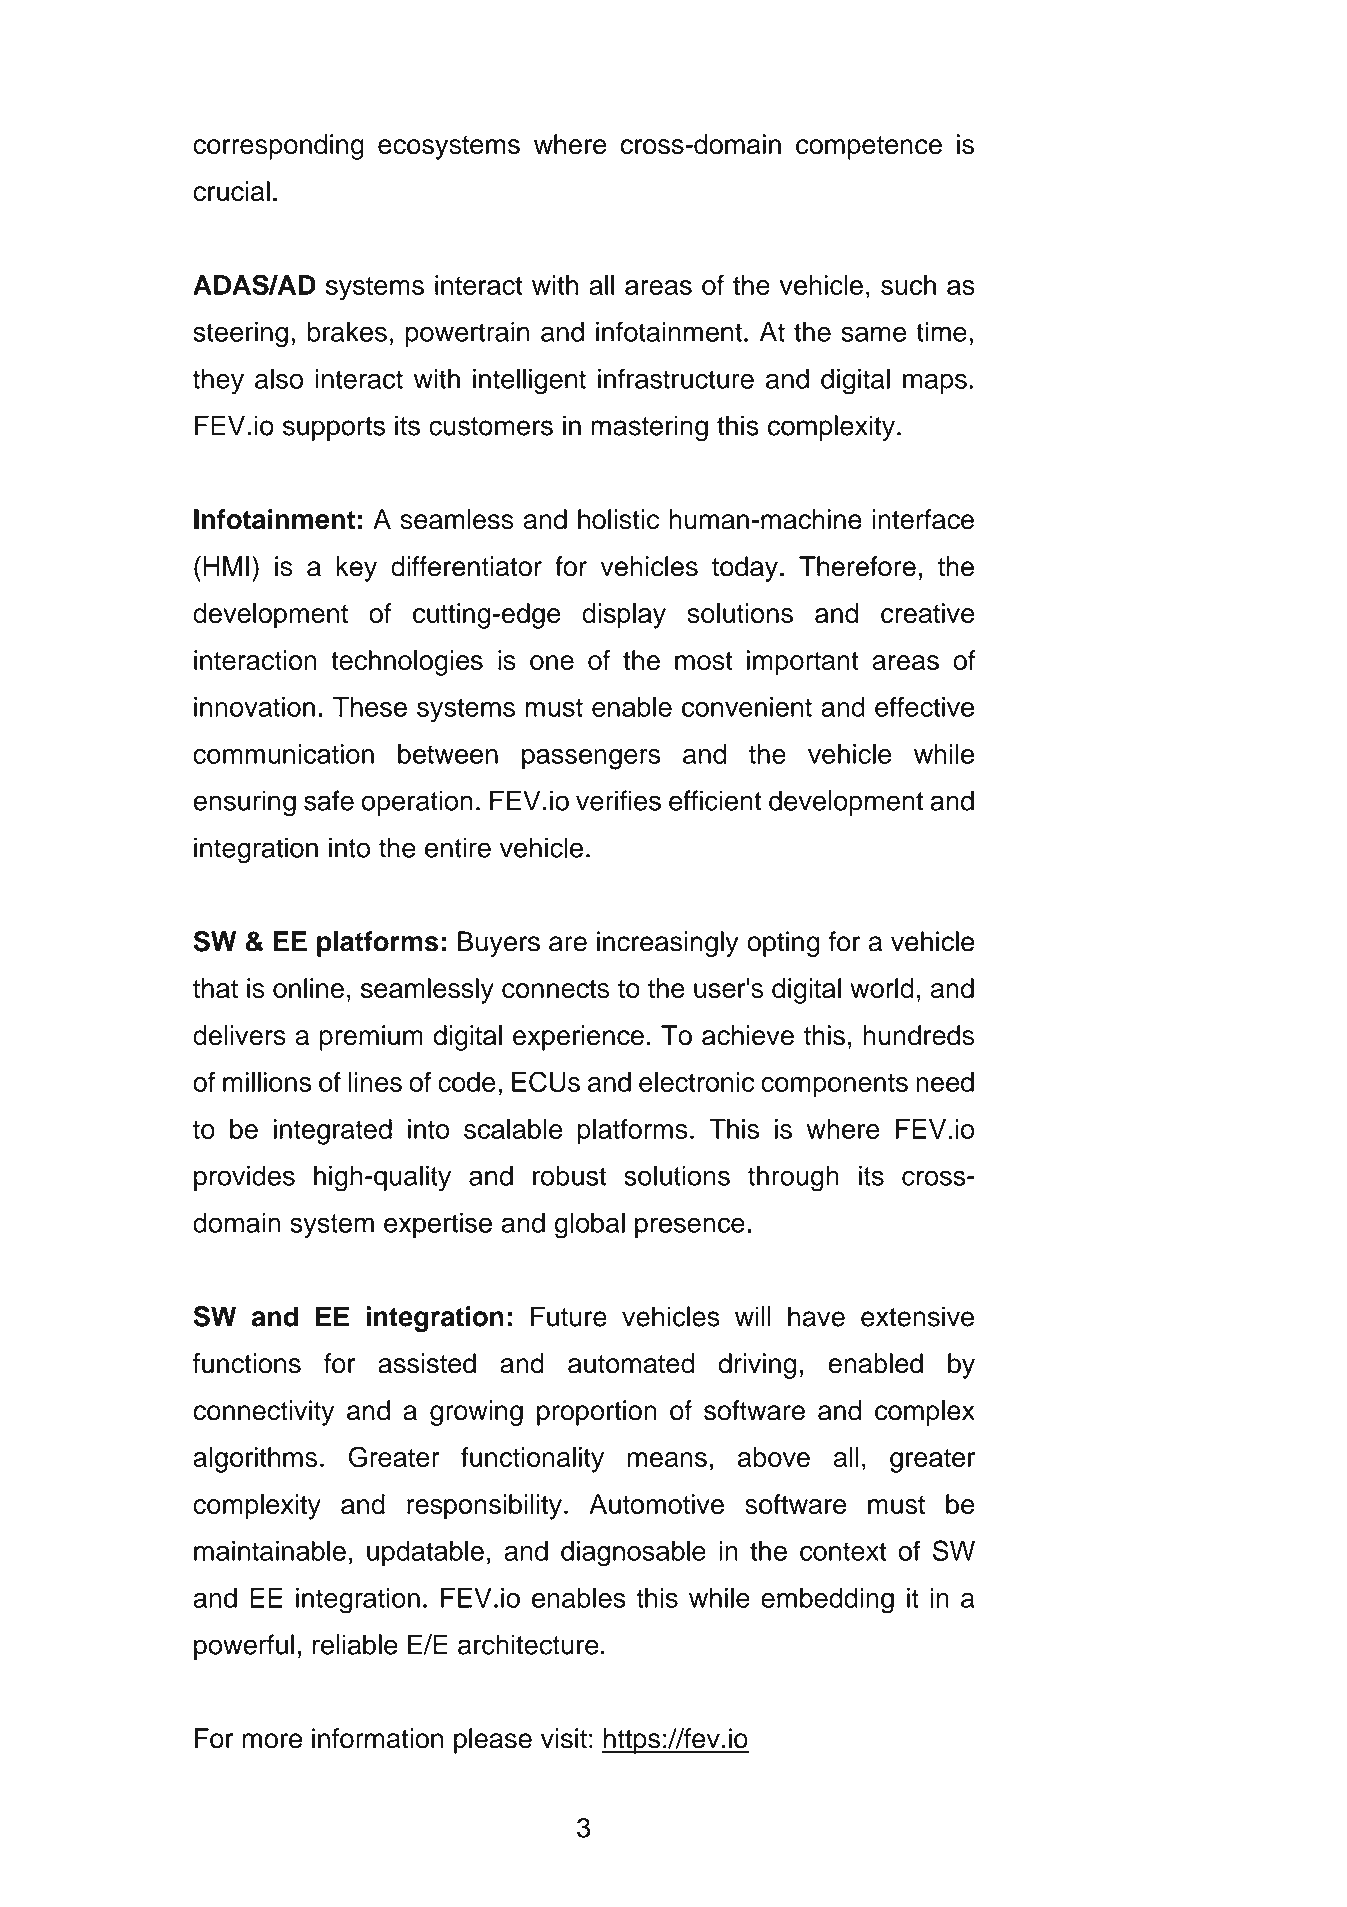  What do you see at coordinates (308, 988) in the screenshot?
I see `online` at bounding box center [308, 988].
